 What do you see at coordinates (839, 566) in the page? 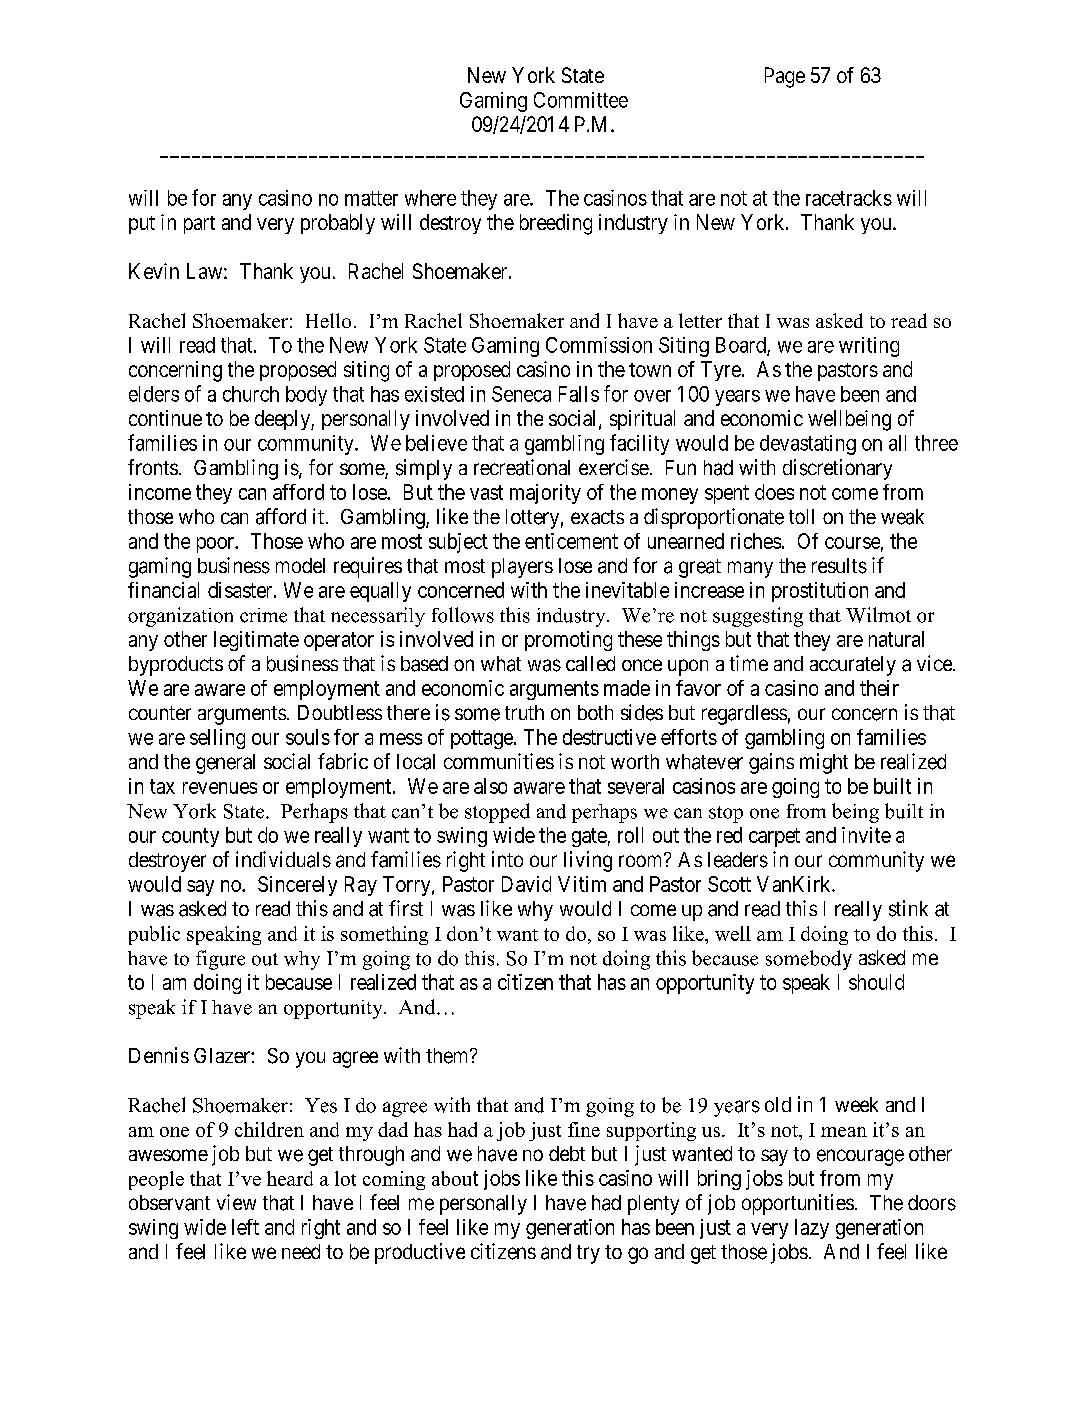
I see `results` at bounding box center [839, 566].
